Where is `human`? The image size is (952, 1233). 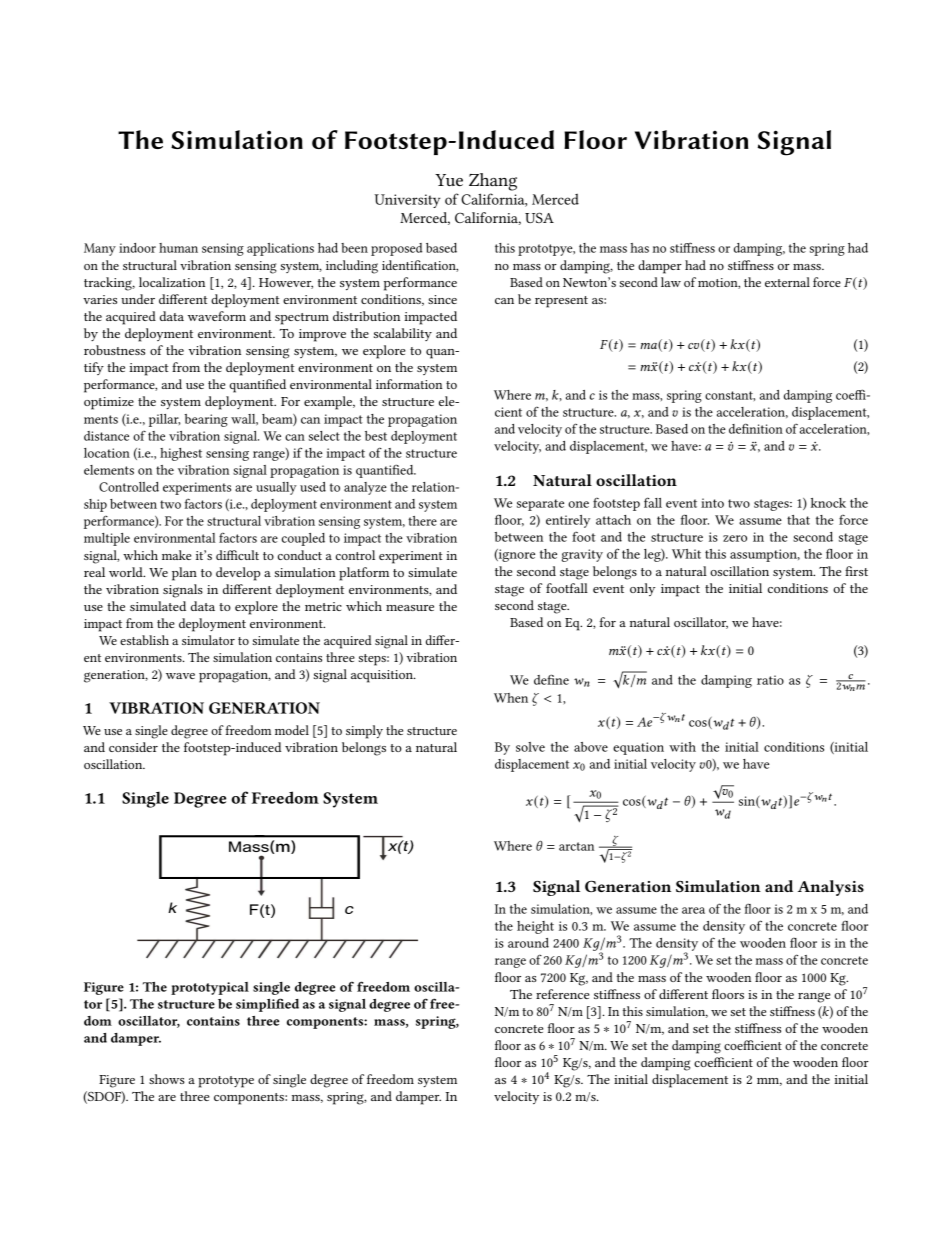
human is located at coordinates (178, 248).
